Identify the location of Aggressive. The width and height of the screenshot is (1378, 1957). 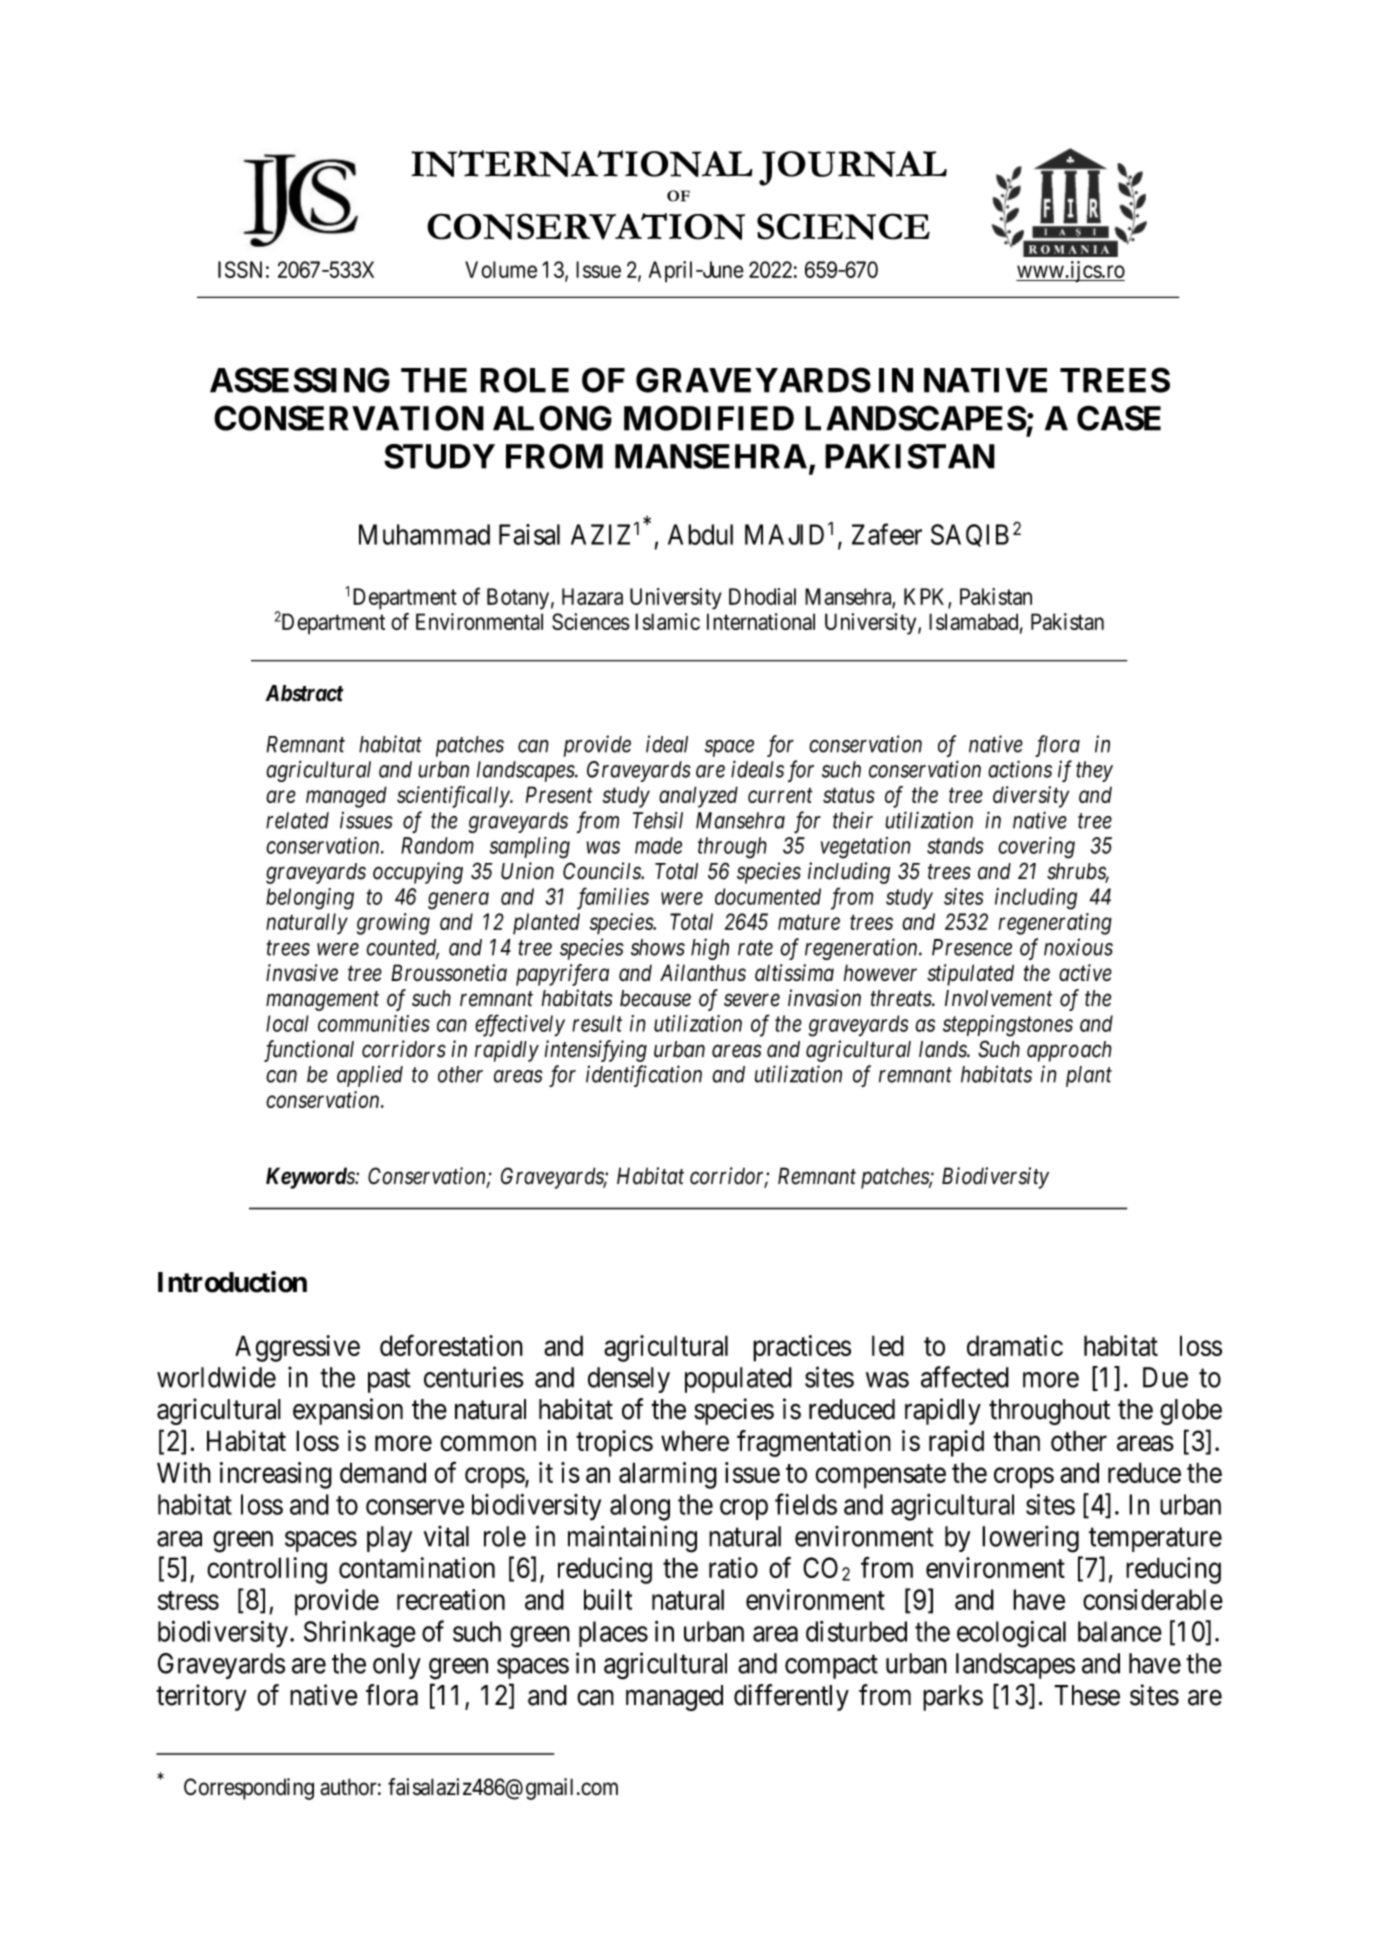
(297, 1348).
